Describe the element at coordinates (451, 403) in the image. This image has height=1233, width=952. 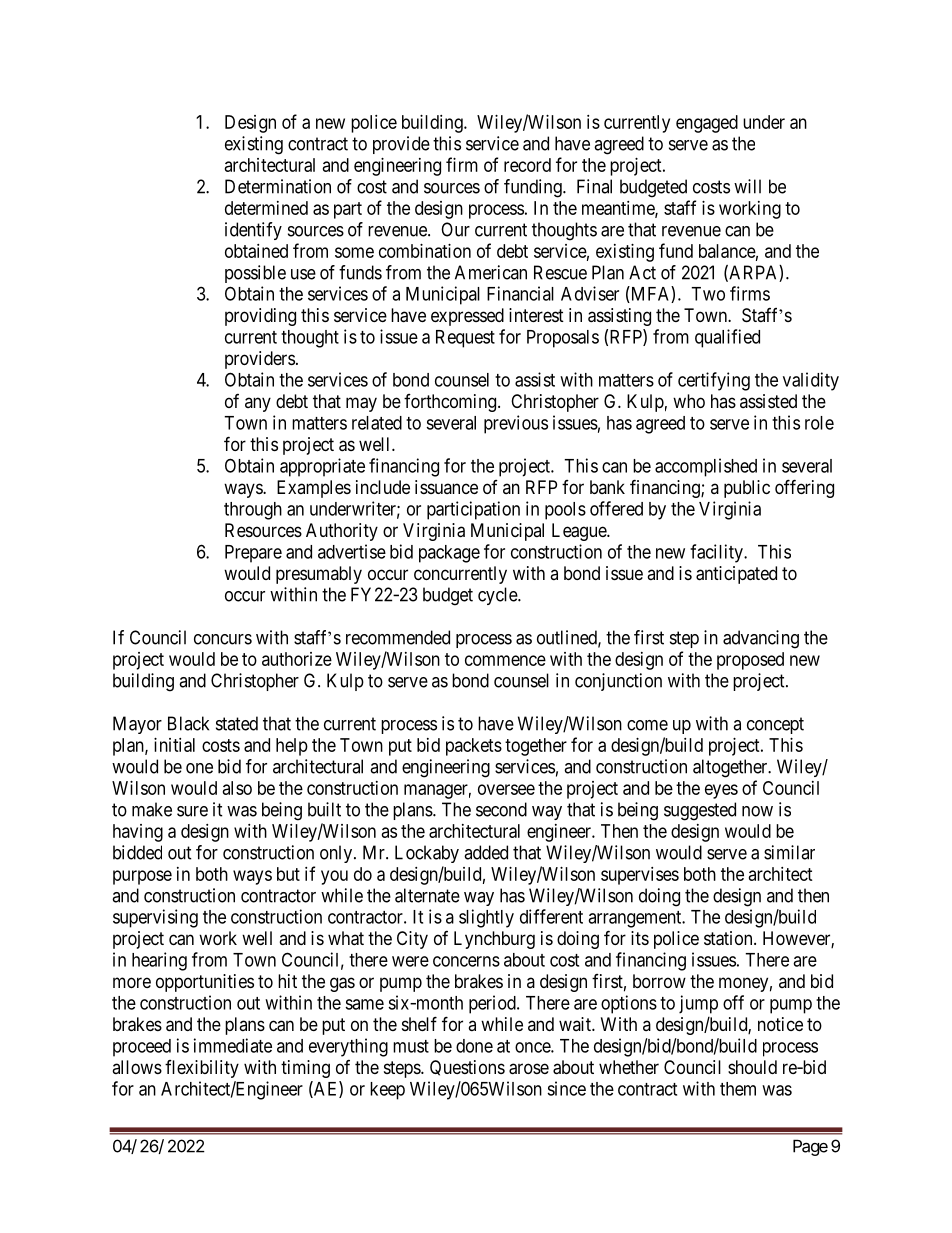
I see `forthcoming` at that location.
